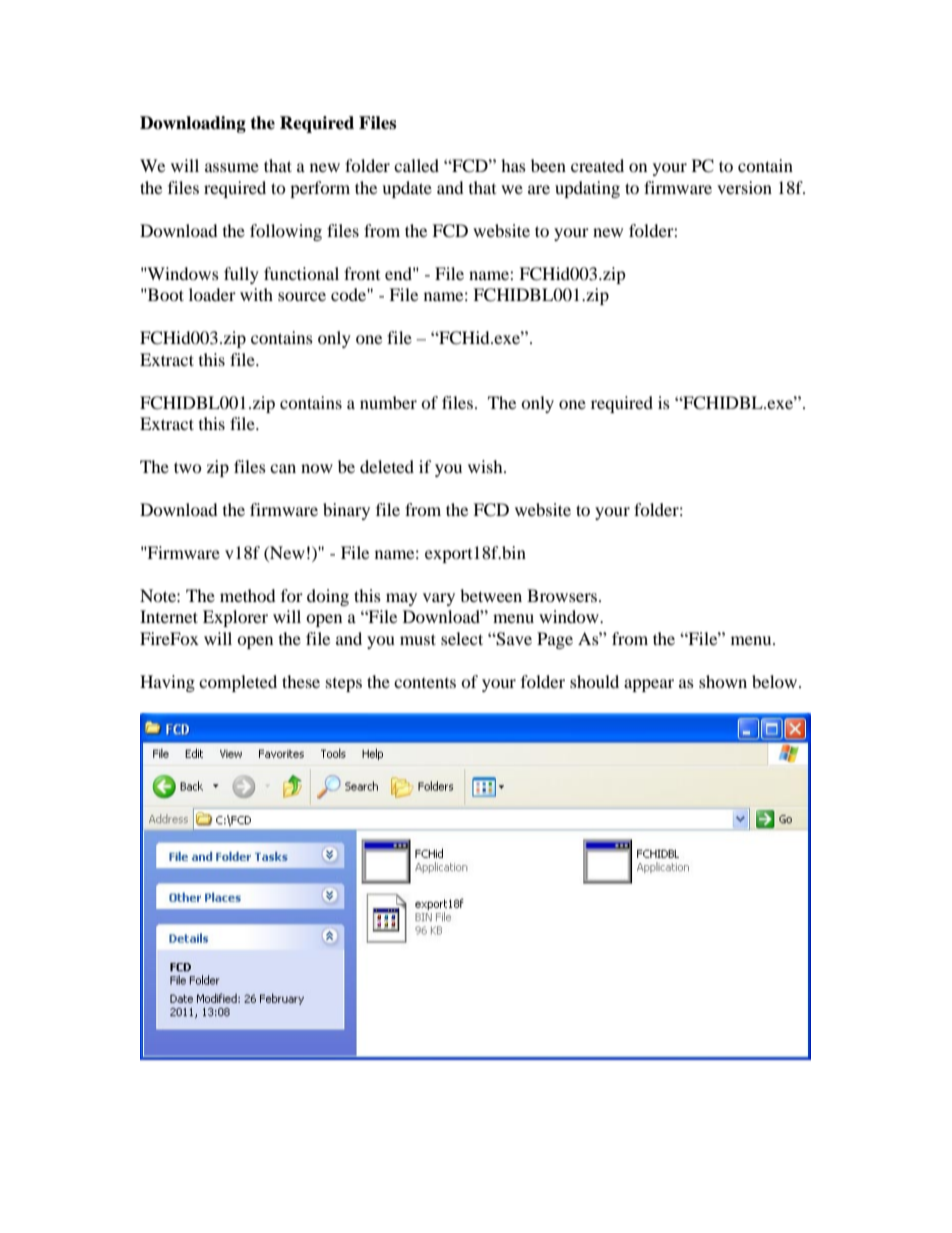 The width and height of the screenshot is (952, 1233). Describe the element at coordinates (283, 468) in the screenshot. I see `can` at that location.
